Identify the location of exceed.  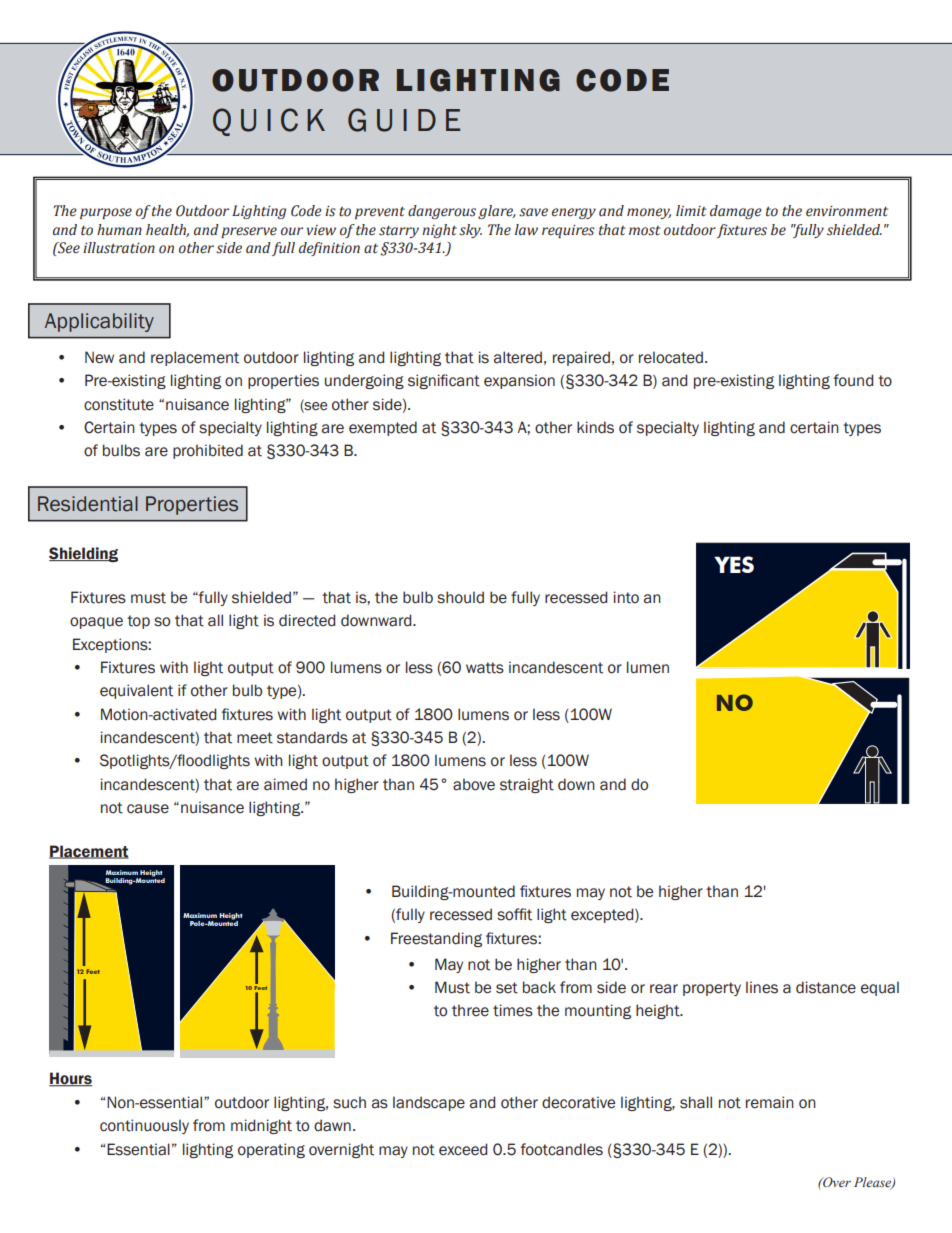
(463, 1149).
